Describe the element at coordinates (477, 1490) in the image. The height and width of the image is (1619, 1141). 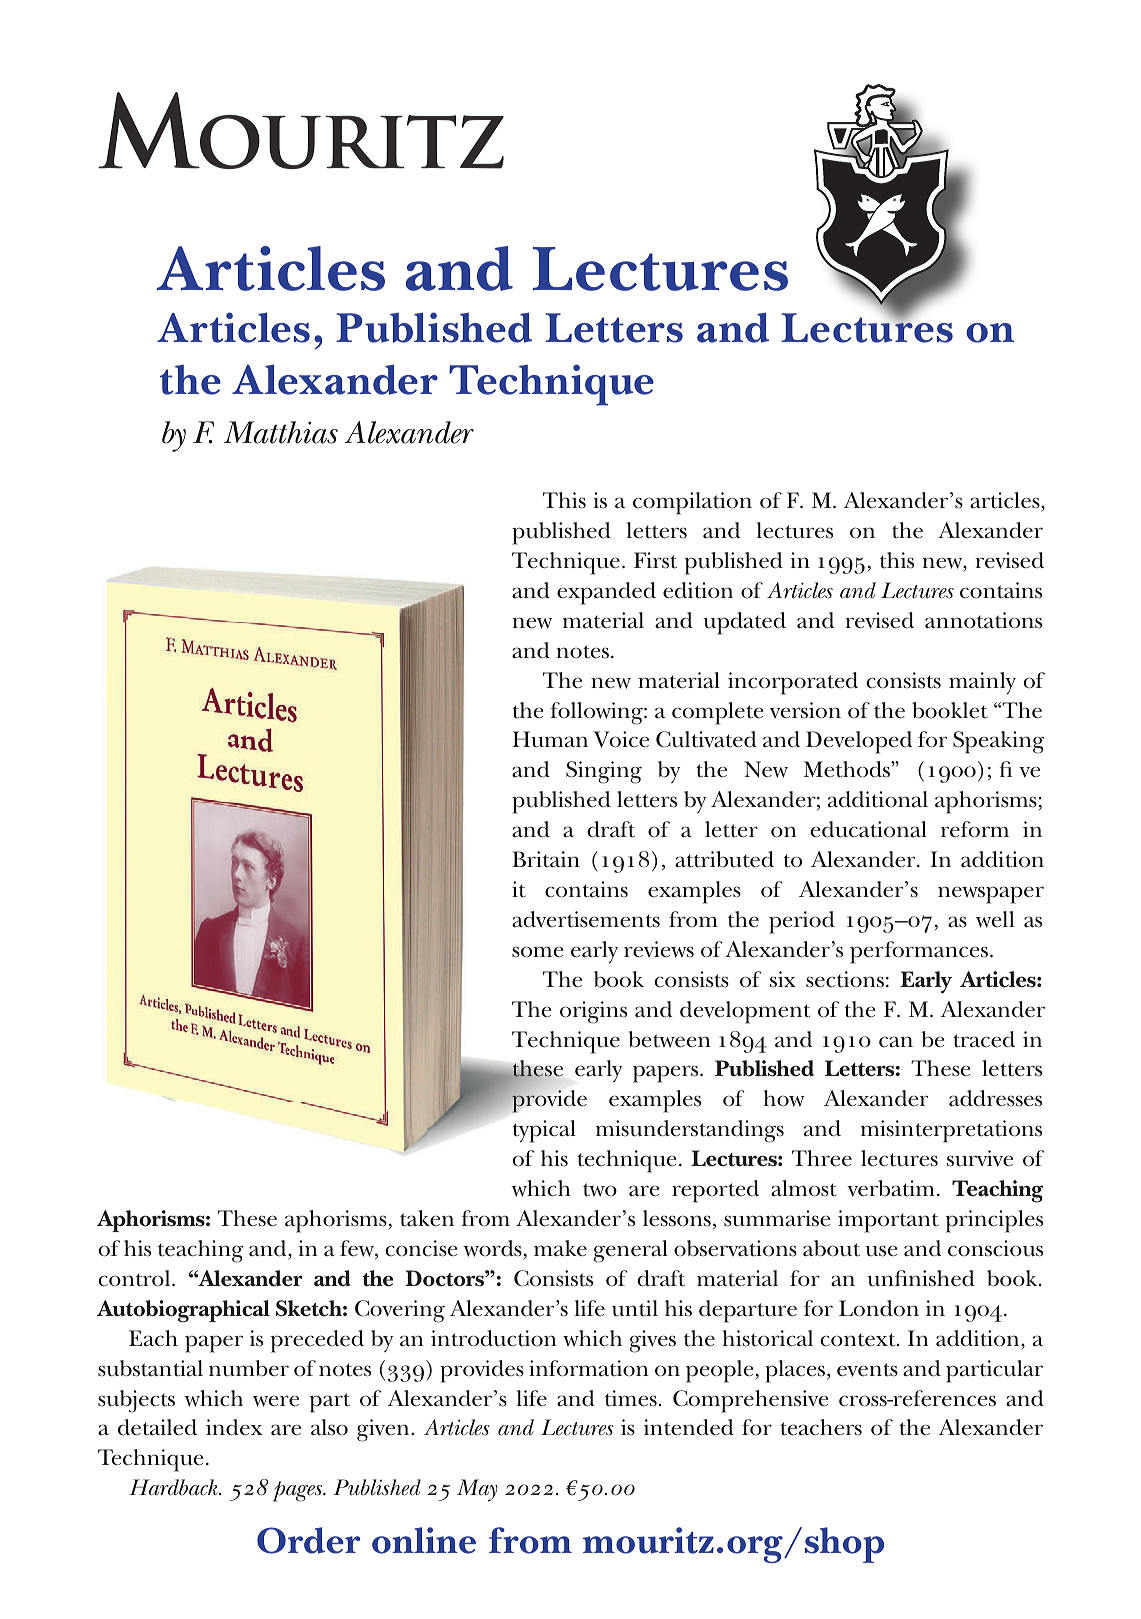
I see `May` at that location.
